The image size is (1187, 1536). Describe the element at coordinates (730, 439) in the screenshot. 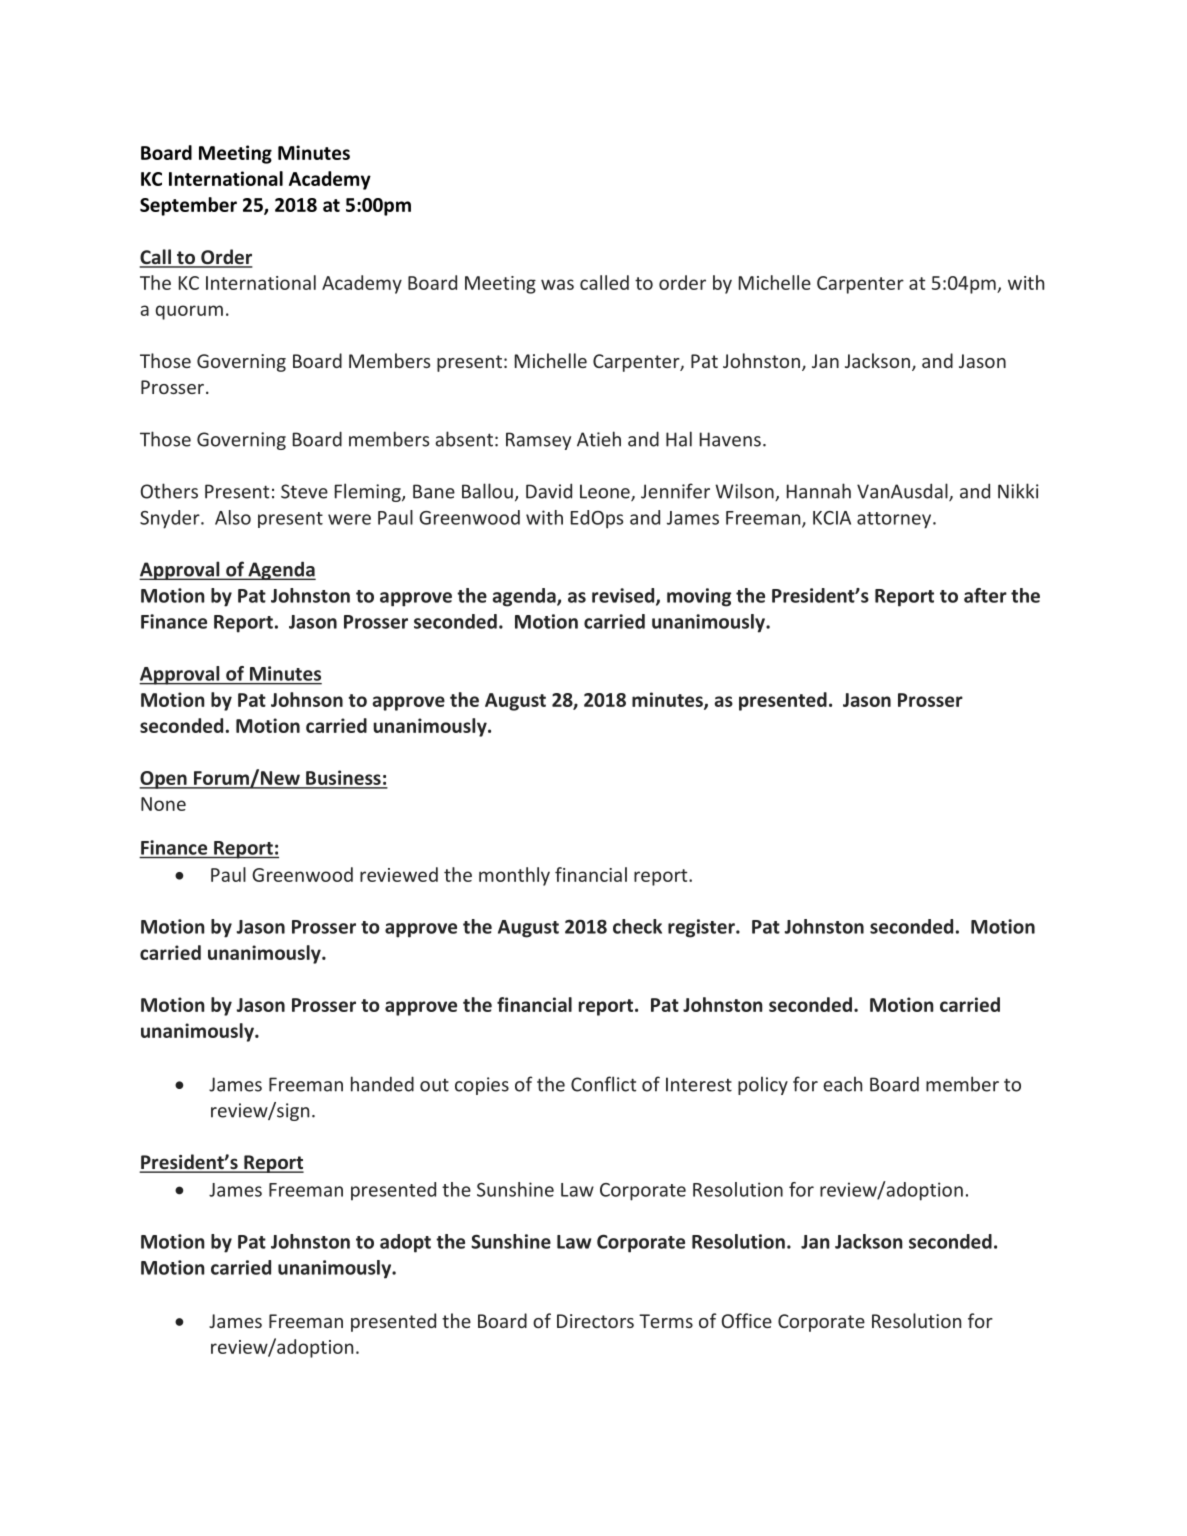

I see `Havens` at that location.
